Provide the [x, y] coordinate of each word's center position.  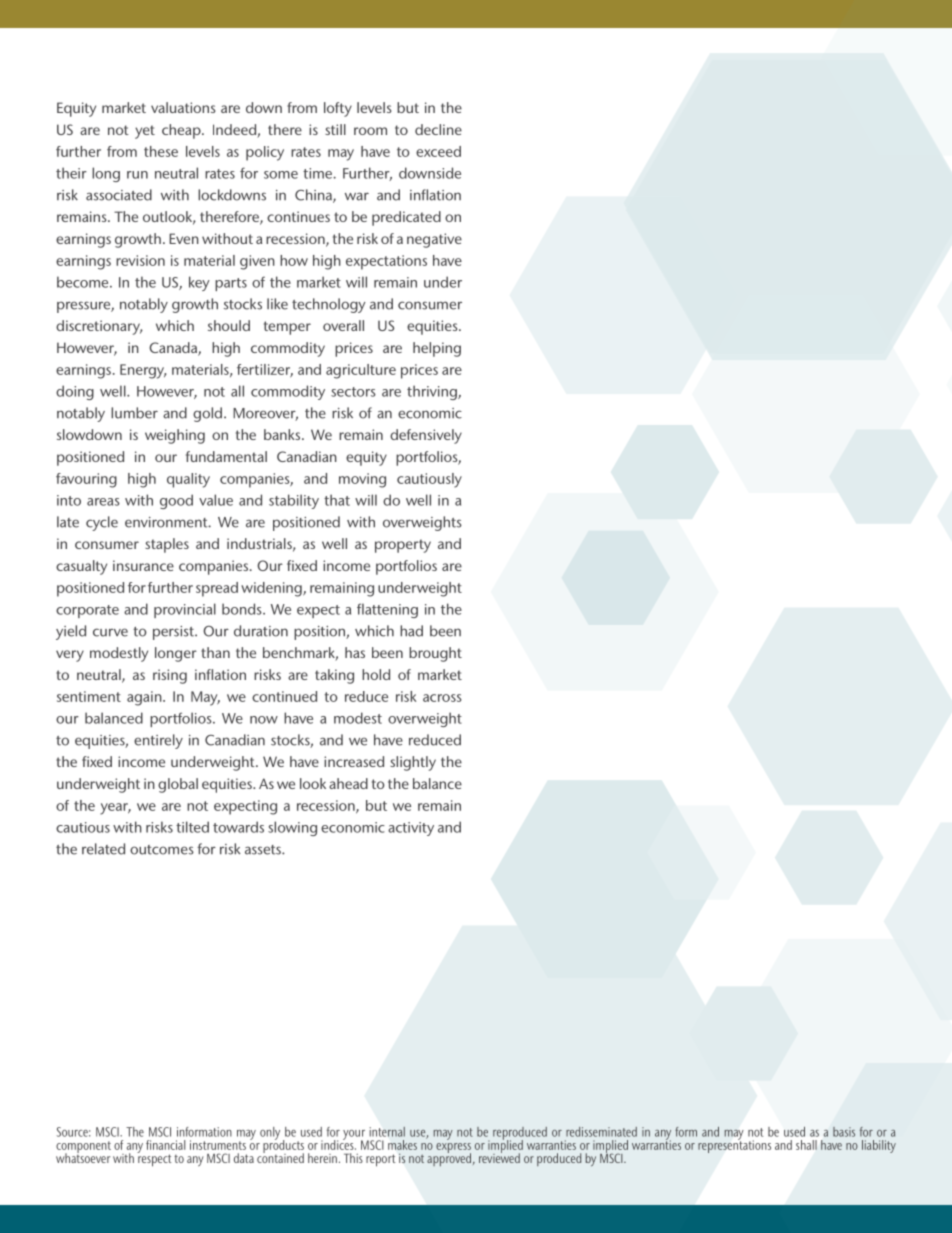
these [161, 151]
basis [844, 1132]
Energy [143, 371]
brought [435, 654]
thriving [433, 392]
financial [165, 1145]
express [453, 1149]
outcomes [162, 850]
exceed [438, 151]
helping [437, 349]
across [442, 698]
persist [174, 633]
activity [411, 829]
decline [438, 129]
